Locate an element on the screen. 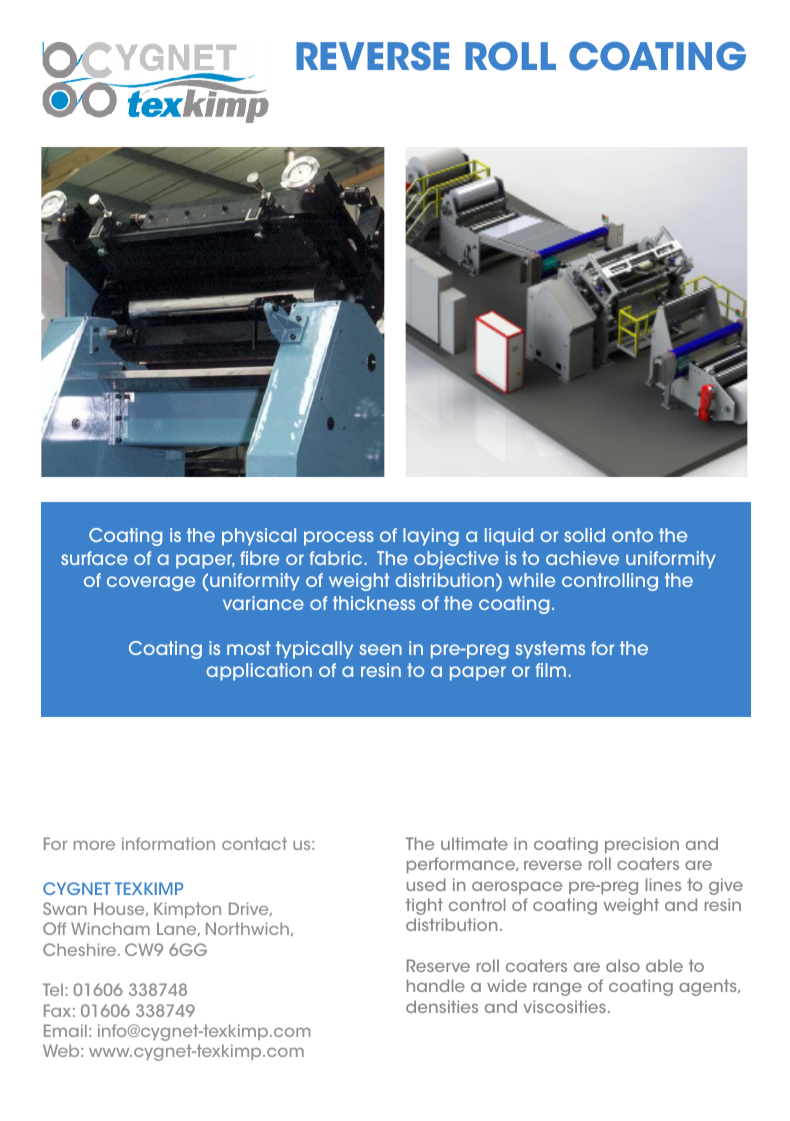 The width and height of the screenshot is (790, 1121). precision is located at coordinates (642, 845).
